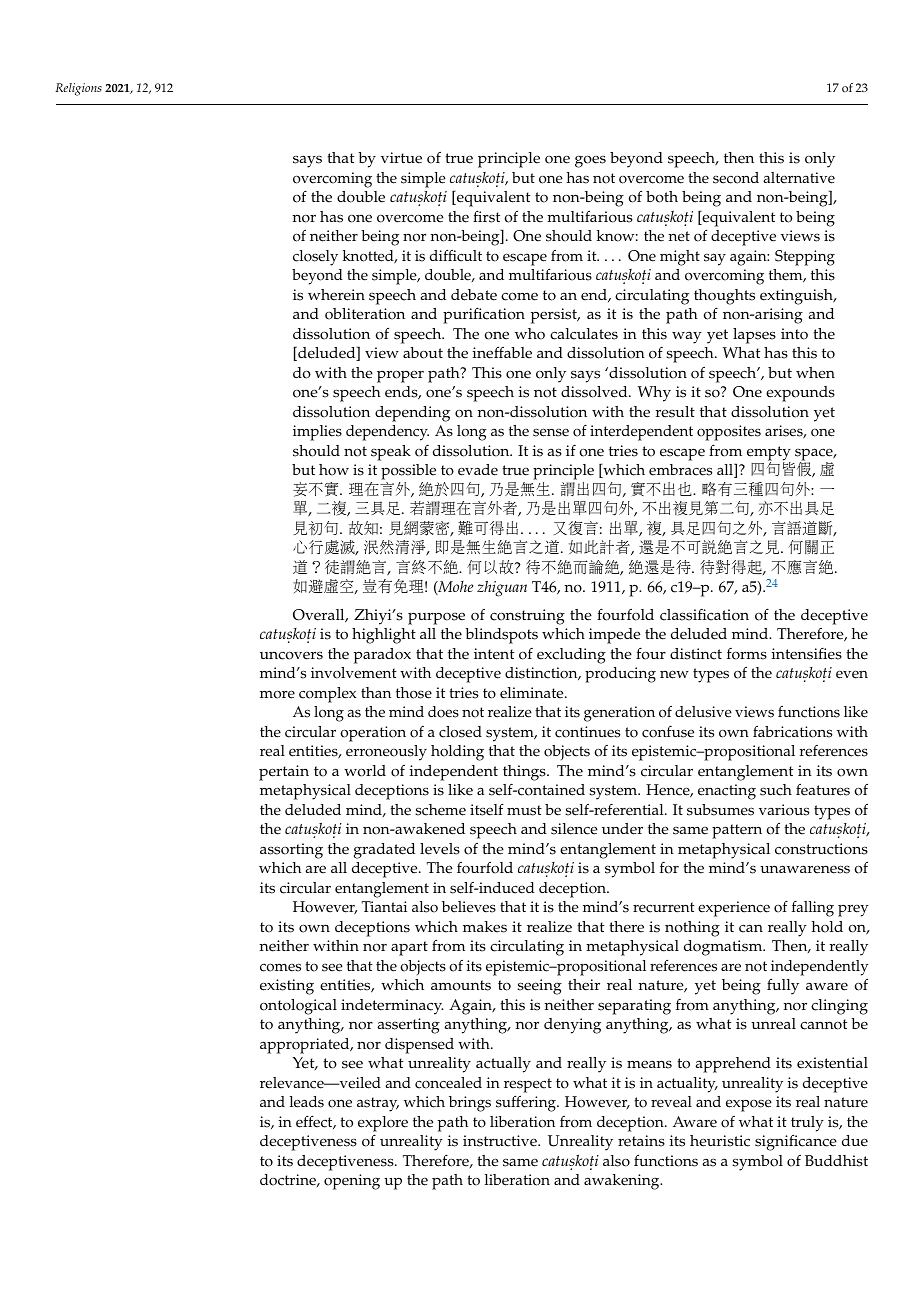 The image size is (924, 1308). I want to click on implies, so click(317, 433).
